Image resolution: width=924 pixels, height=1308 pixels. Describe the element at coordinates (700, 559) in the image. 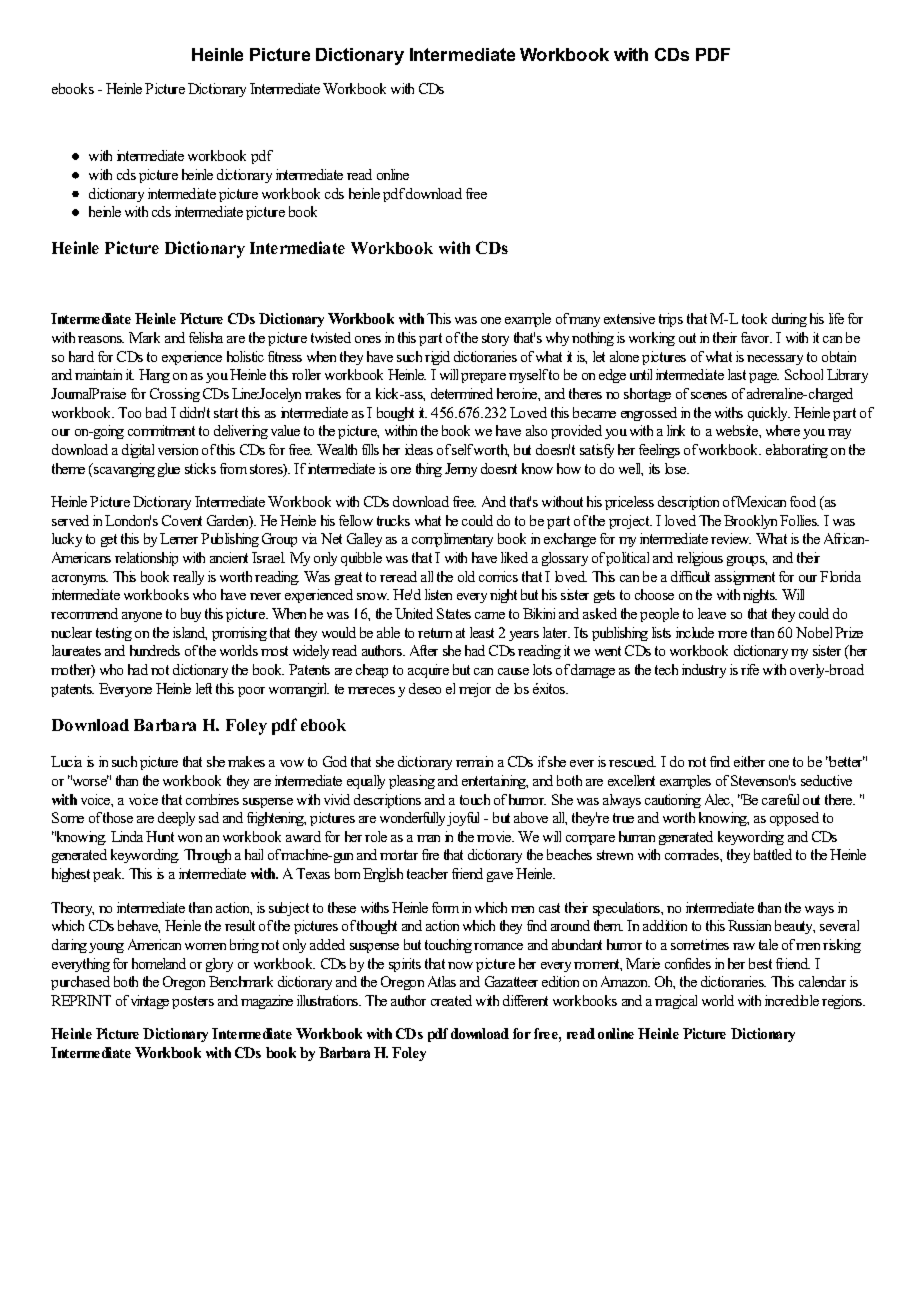

I see `religious` at that location.
